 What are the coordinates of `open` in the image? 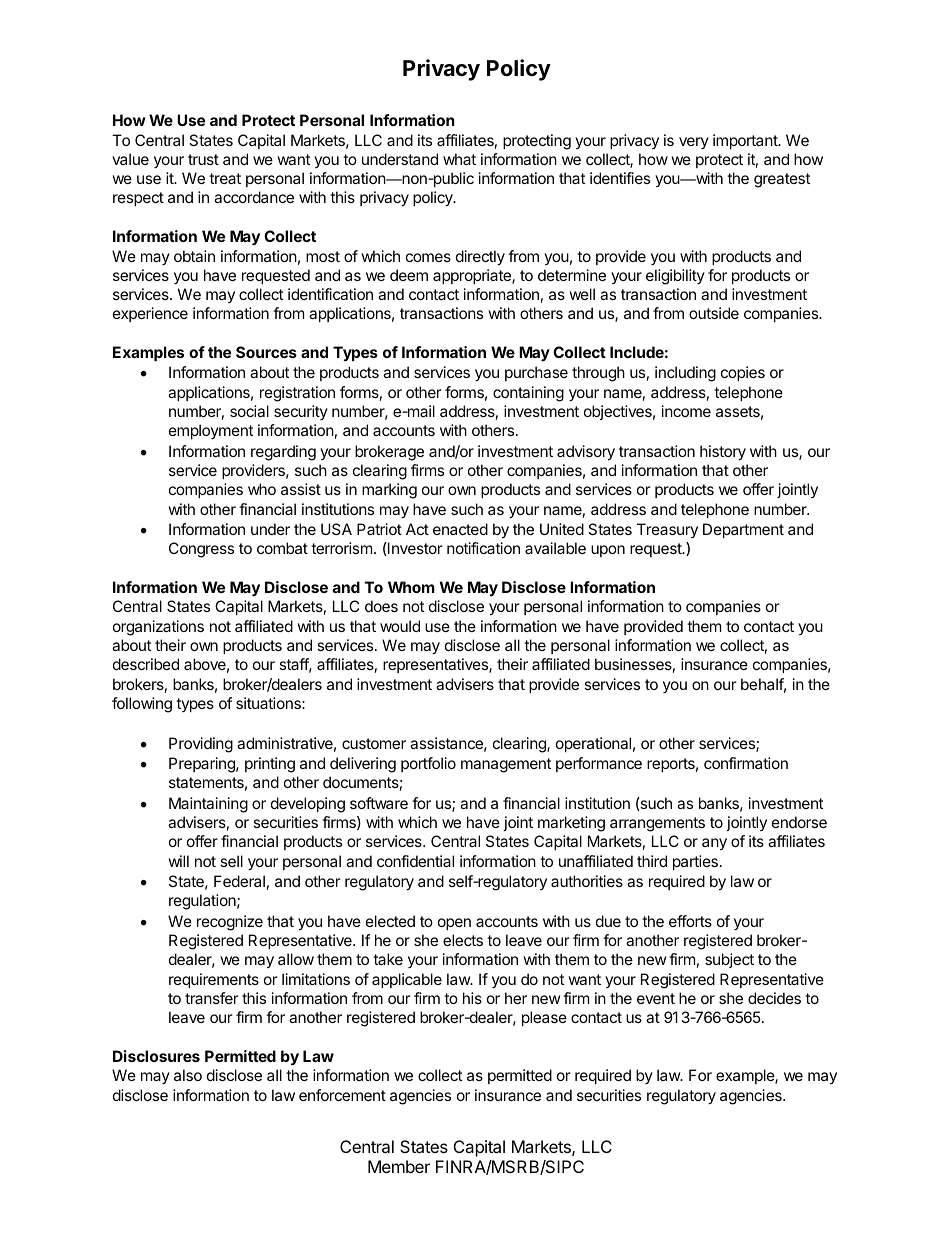 It's located at (454, 924).
